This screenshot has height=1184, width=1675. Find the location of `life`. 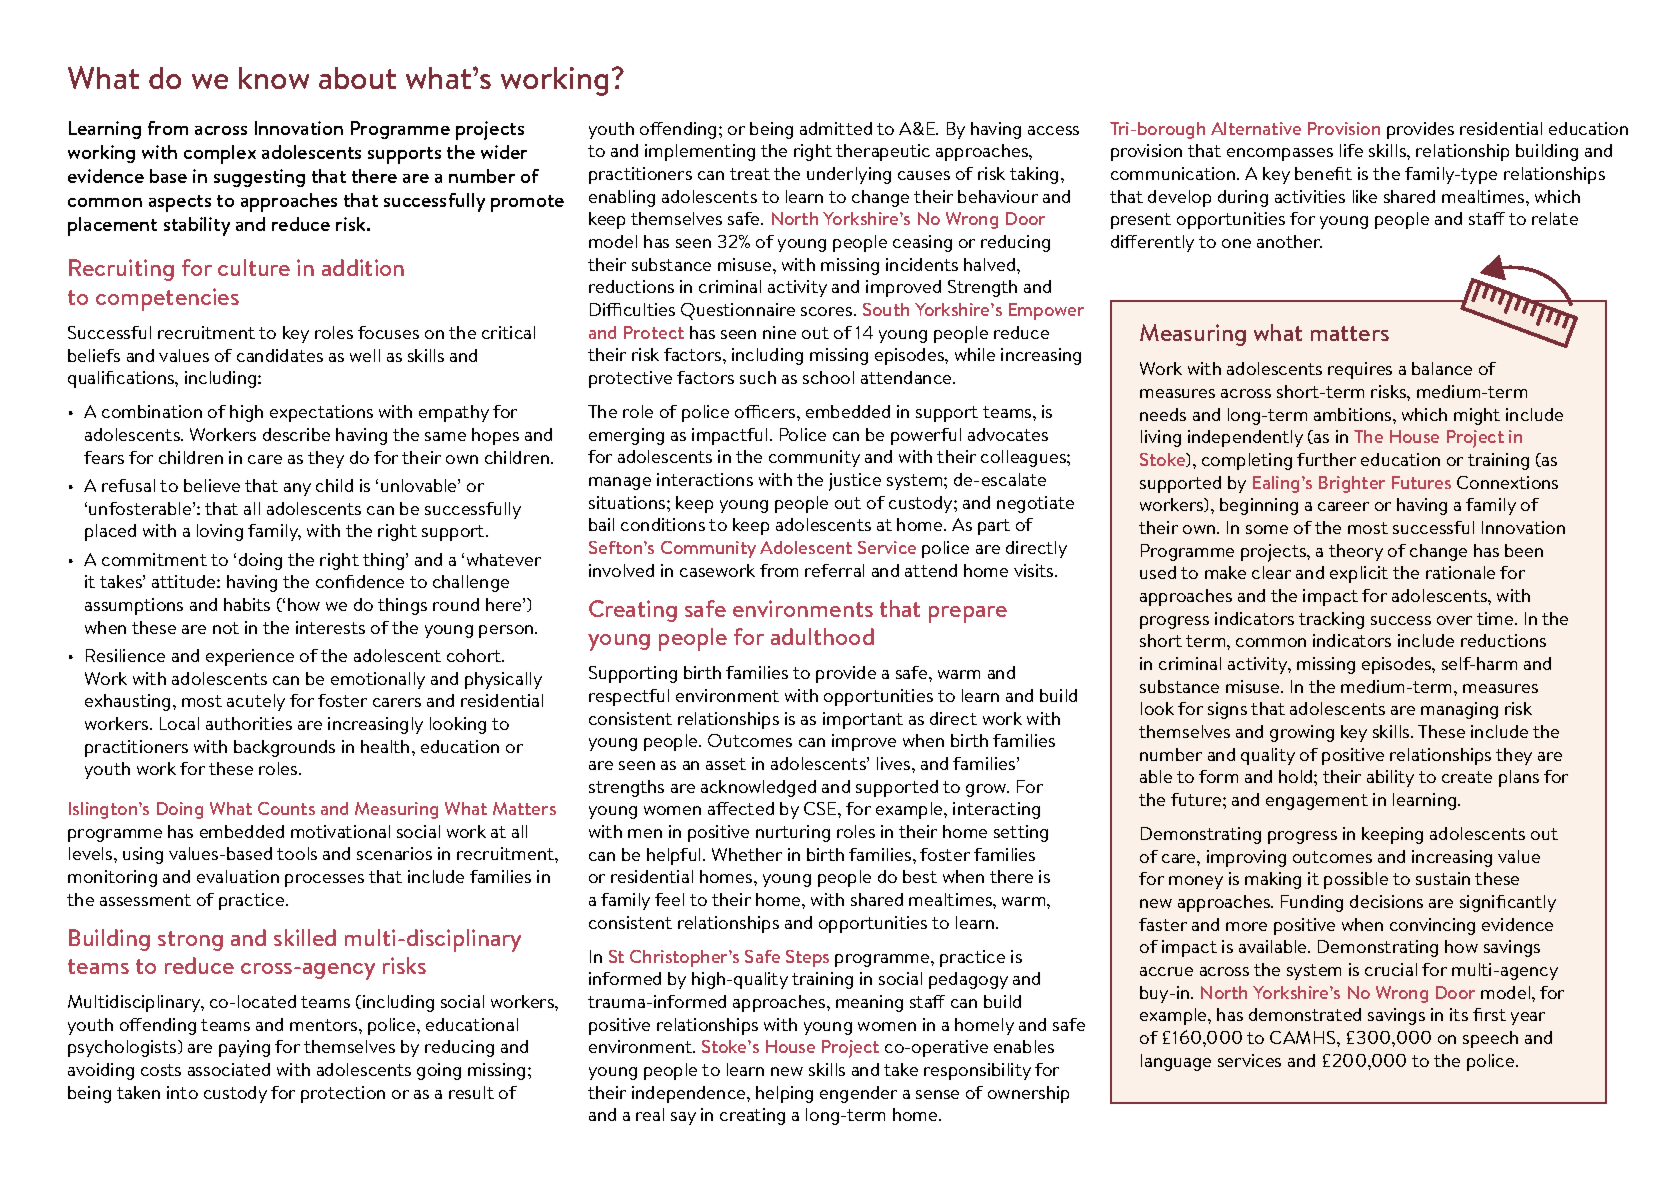

life is located at coordinates (1351, 150).
